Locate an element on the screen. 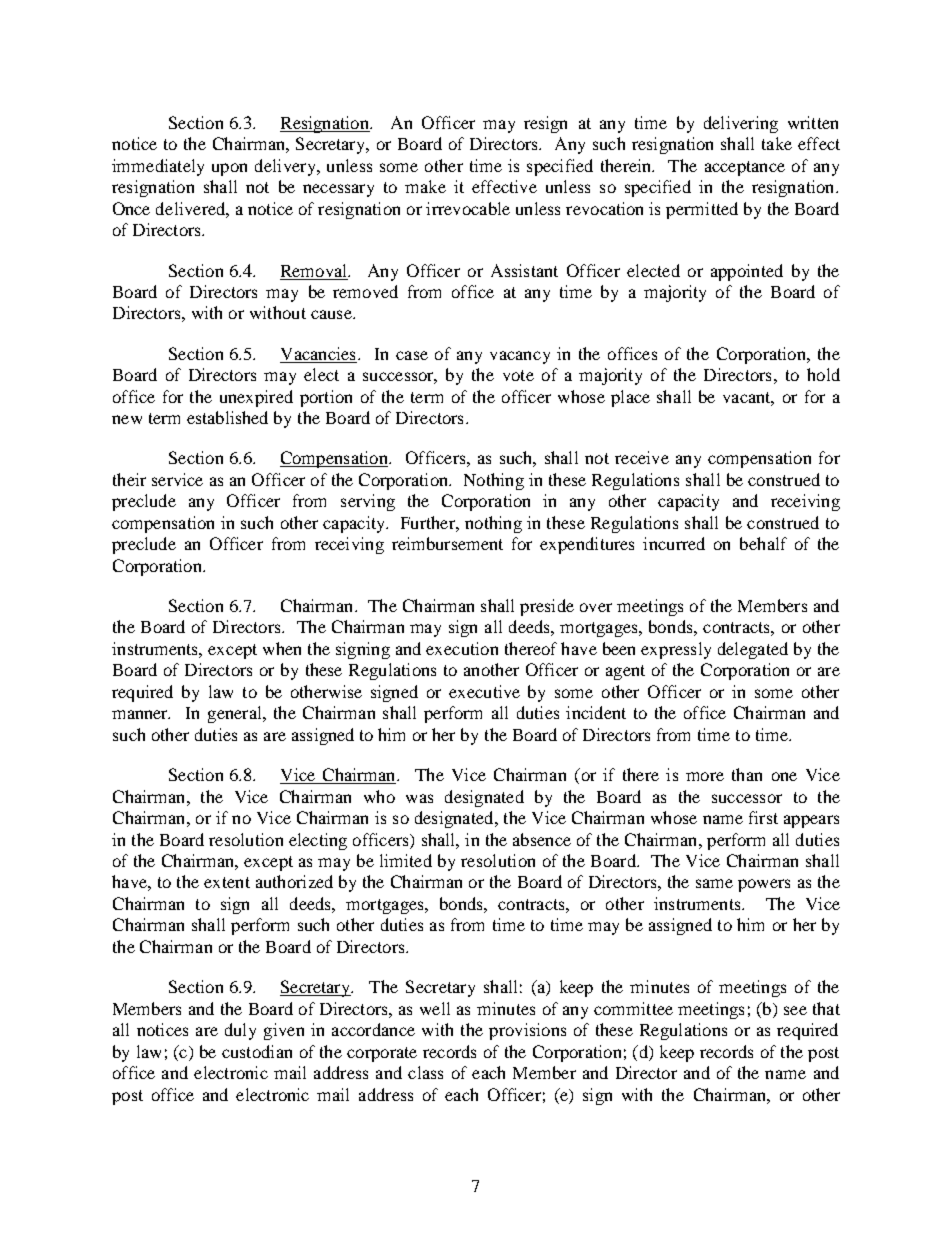 The height and width of the screenshot is (1233, 952). duly is located at coordinates (240, 1031).
